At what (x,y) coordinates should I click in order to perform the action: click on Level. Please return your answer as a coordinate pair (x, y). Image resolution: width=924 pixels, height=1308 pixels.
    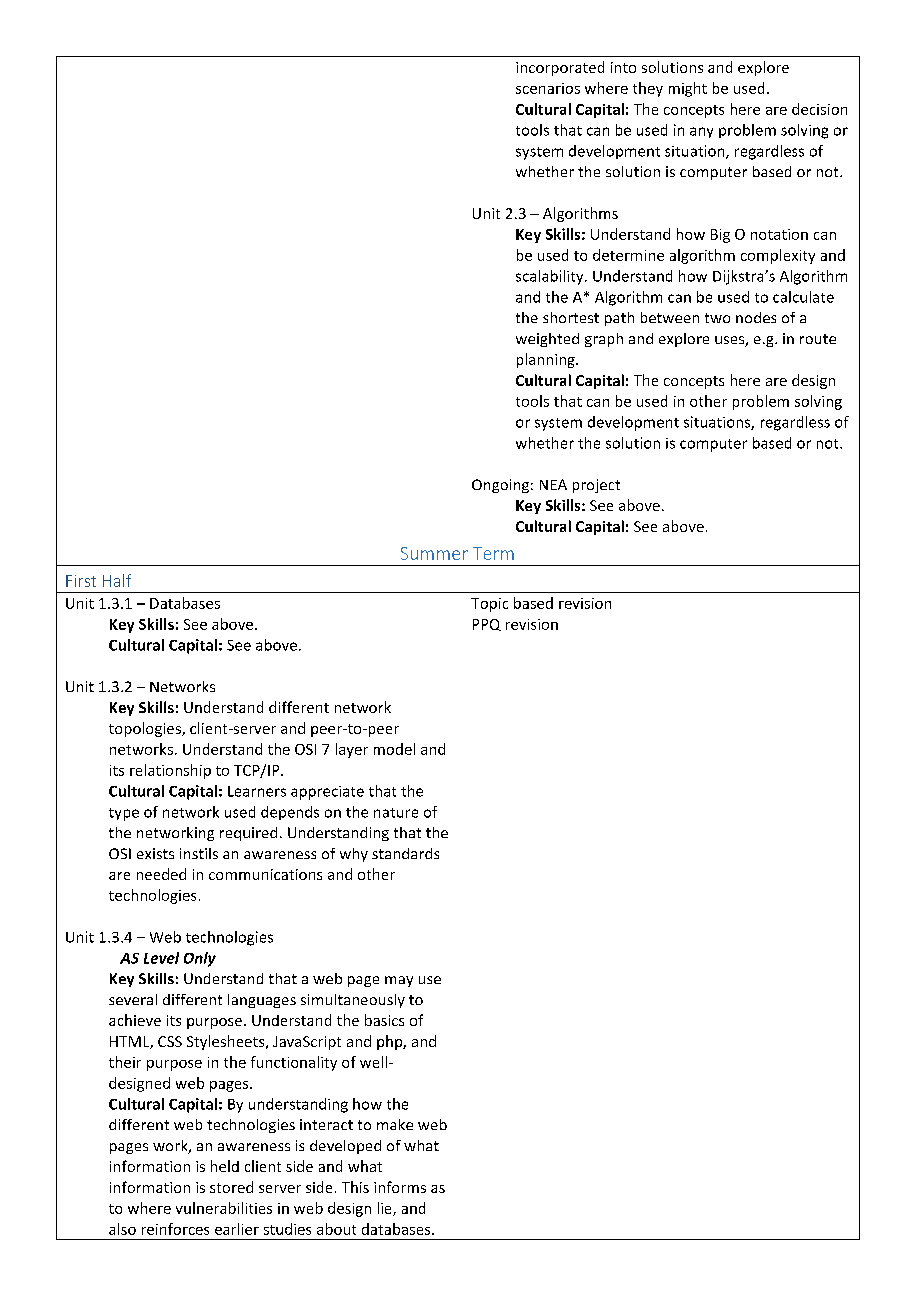
    Looking at the image, I should click on (161, 958).
